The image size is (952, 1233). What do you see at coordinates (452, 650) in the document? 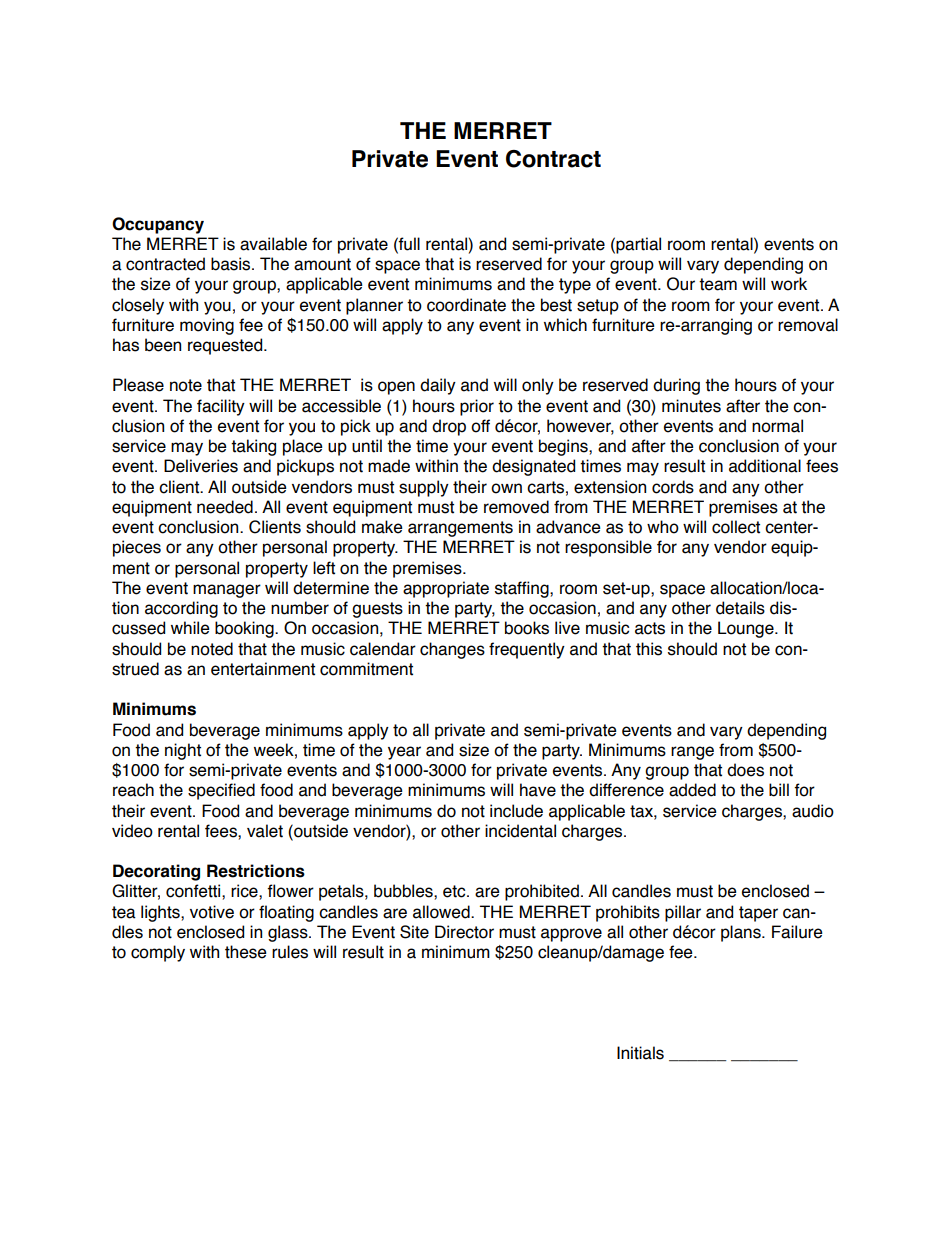
I see `changes` at bounding box center [452, 650].
